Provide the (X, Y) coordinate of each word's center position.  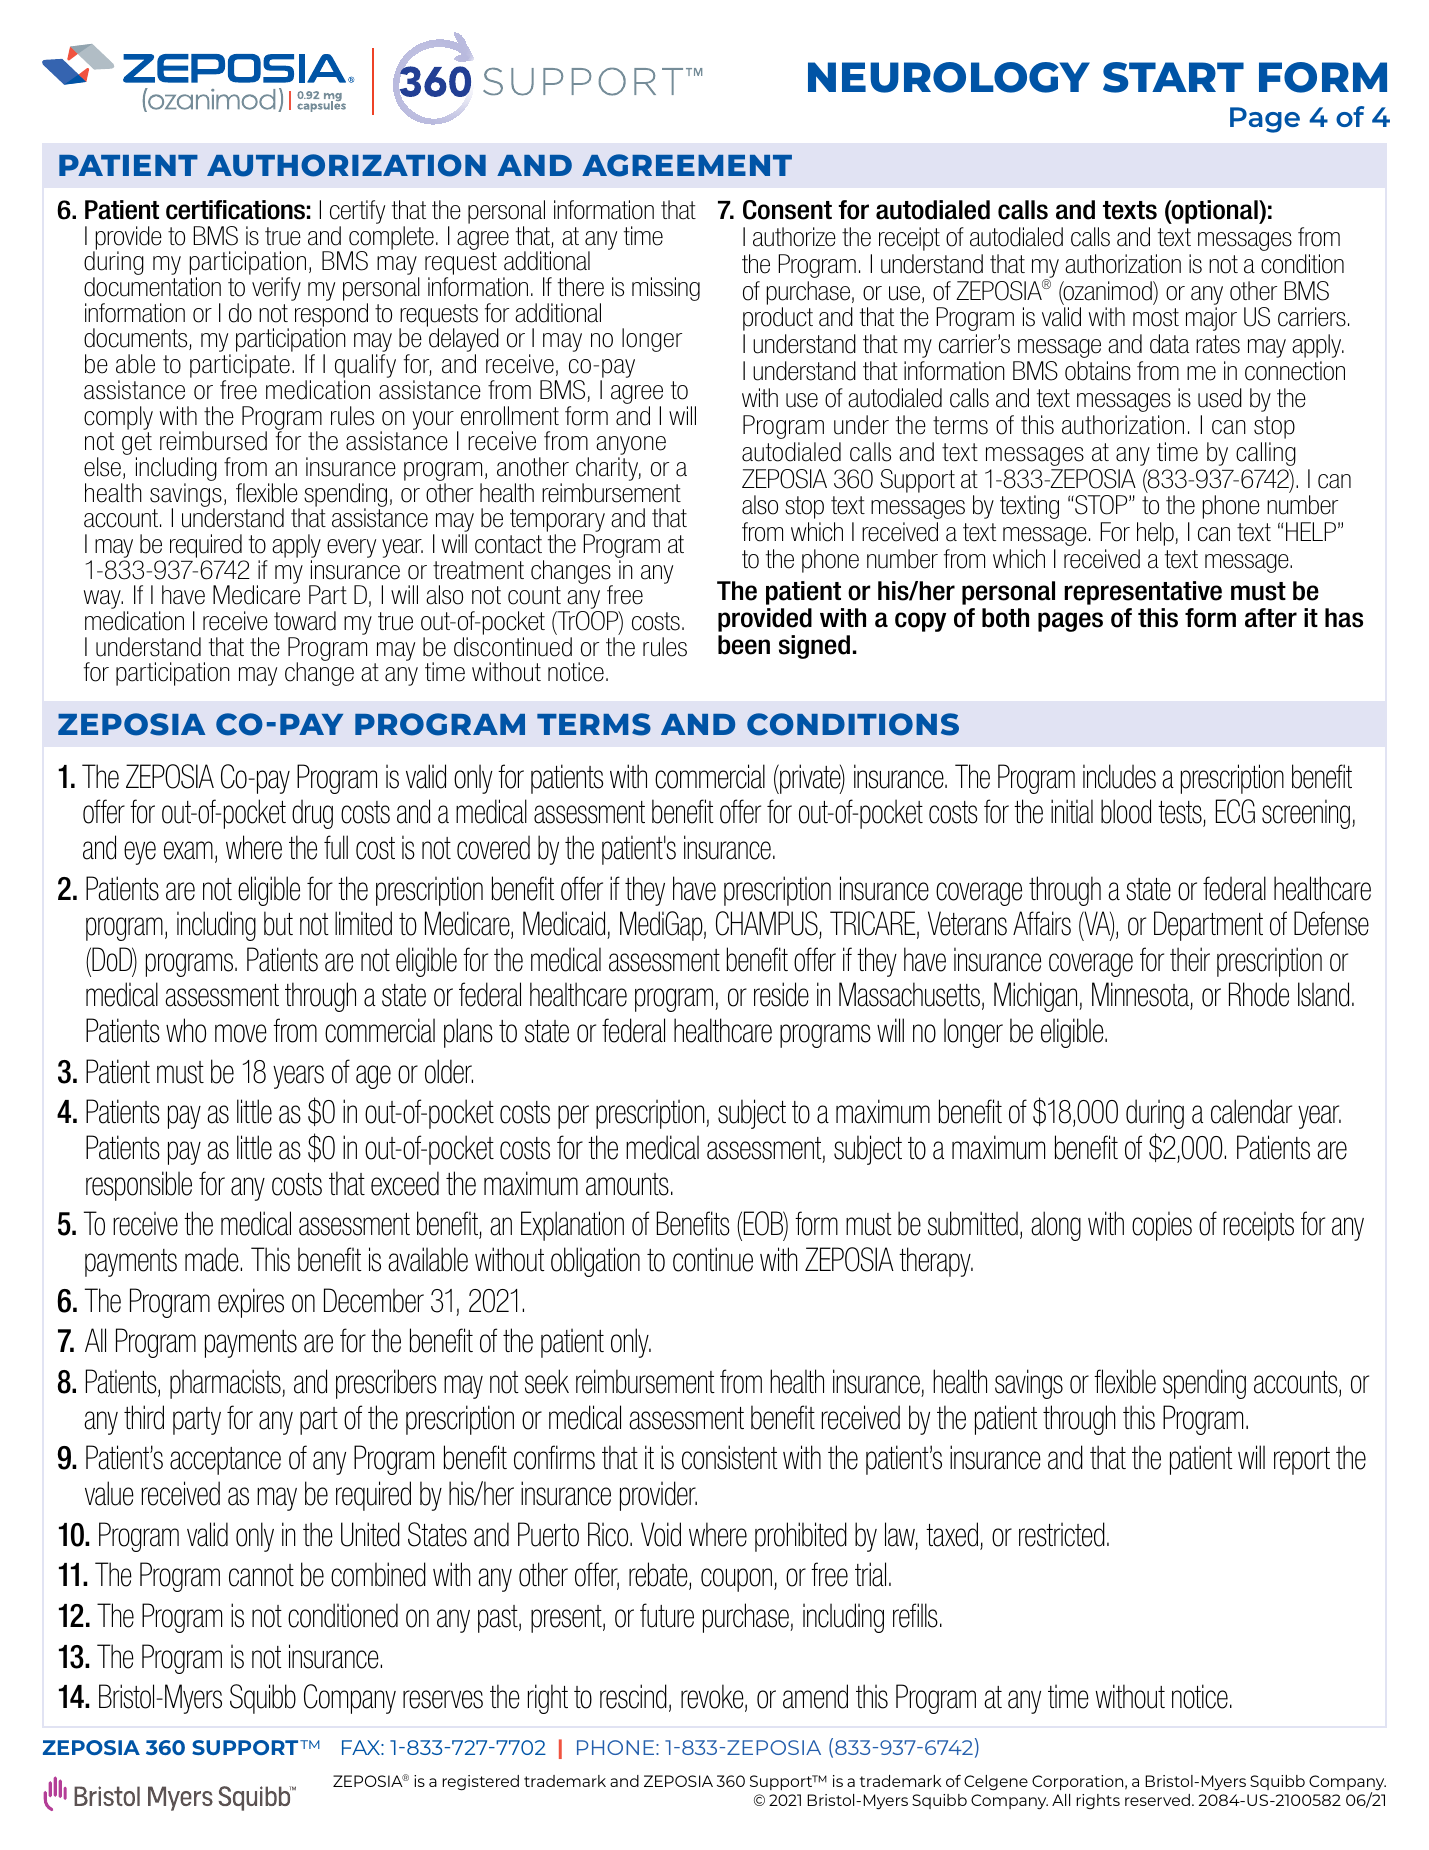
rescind (633, 1696)
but (278, 923)
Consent (787, 210)
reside (781, 994)
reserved (1157, 1800)
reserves (443, 1699)
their (1190, 959)
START (1173, 77)
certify (357, 213)
